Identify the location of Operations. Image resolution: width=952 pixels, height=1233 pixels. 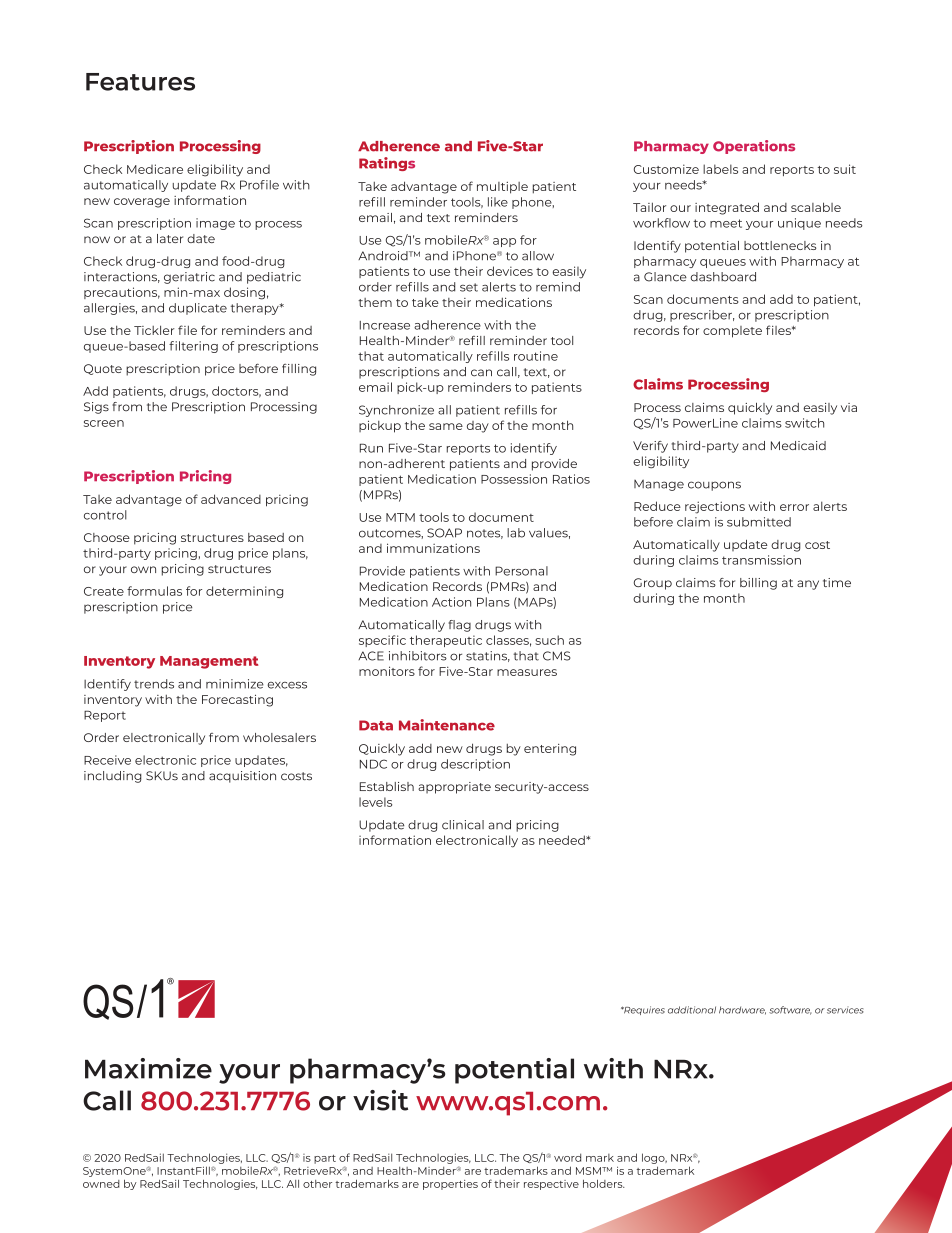
(754, 147).
